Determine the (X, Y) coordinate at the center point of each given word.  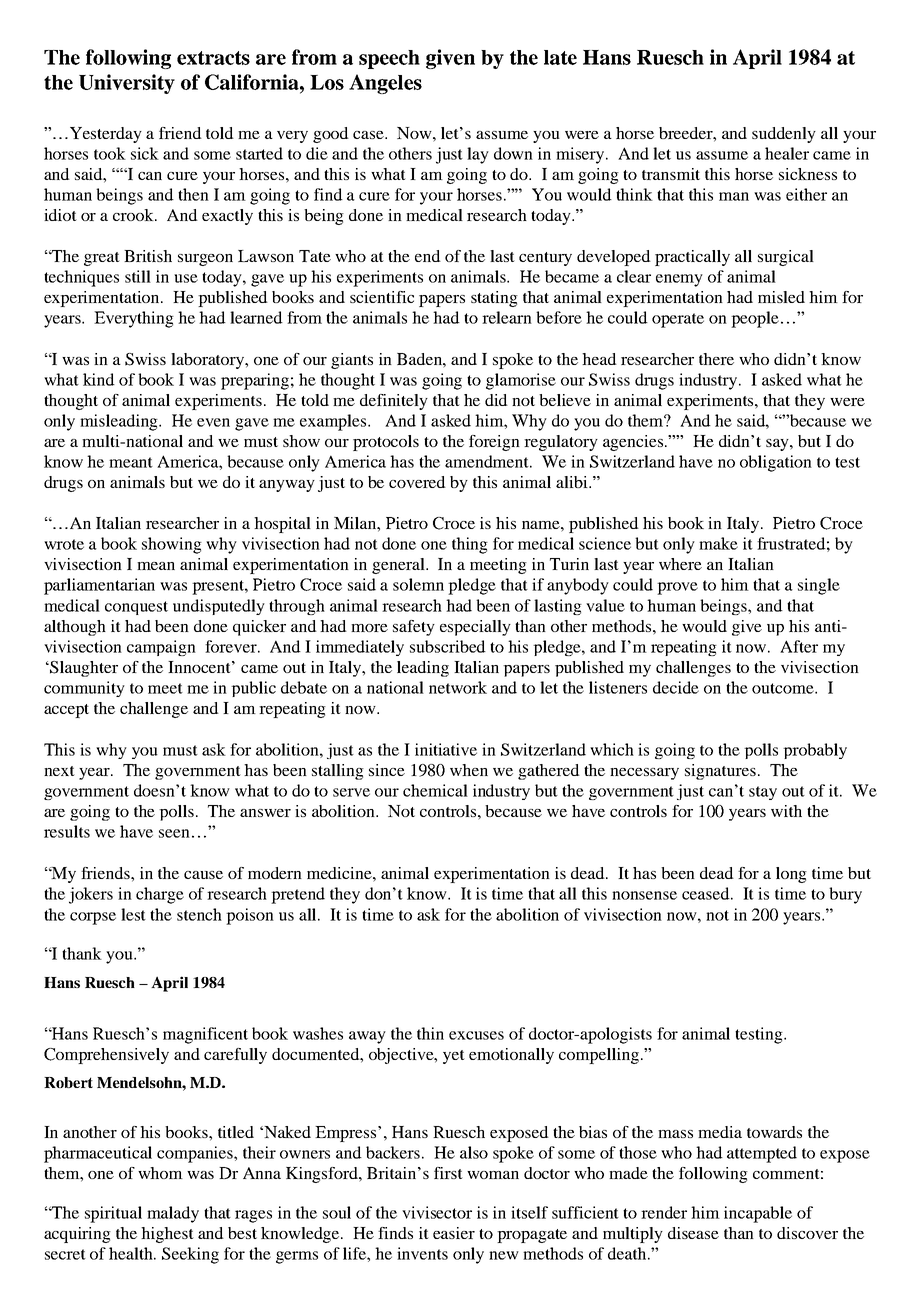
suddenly (784, 135)
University (127, 84)
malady (173, 1214)
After (799, 646)
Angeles (385, 84)
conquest (136, 608)
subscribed (448, 646)
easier (454, 1233)
